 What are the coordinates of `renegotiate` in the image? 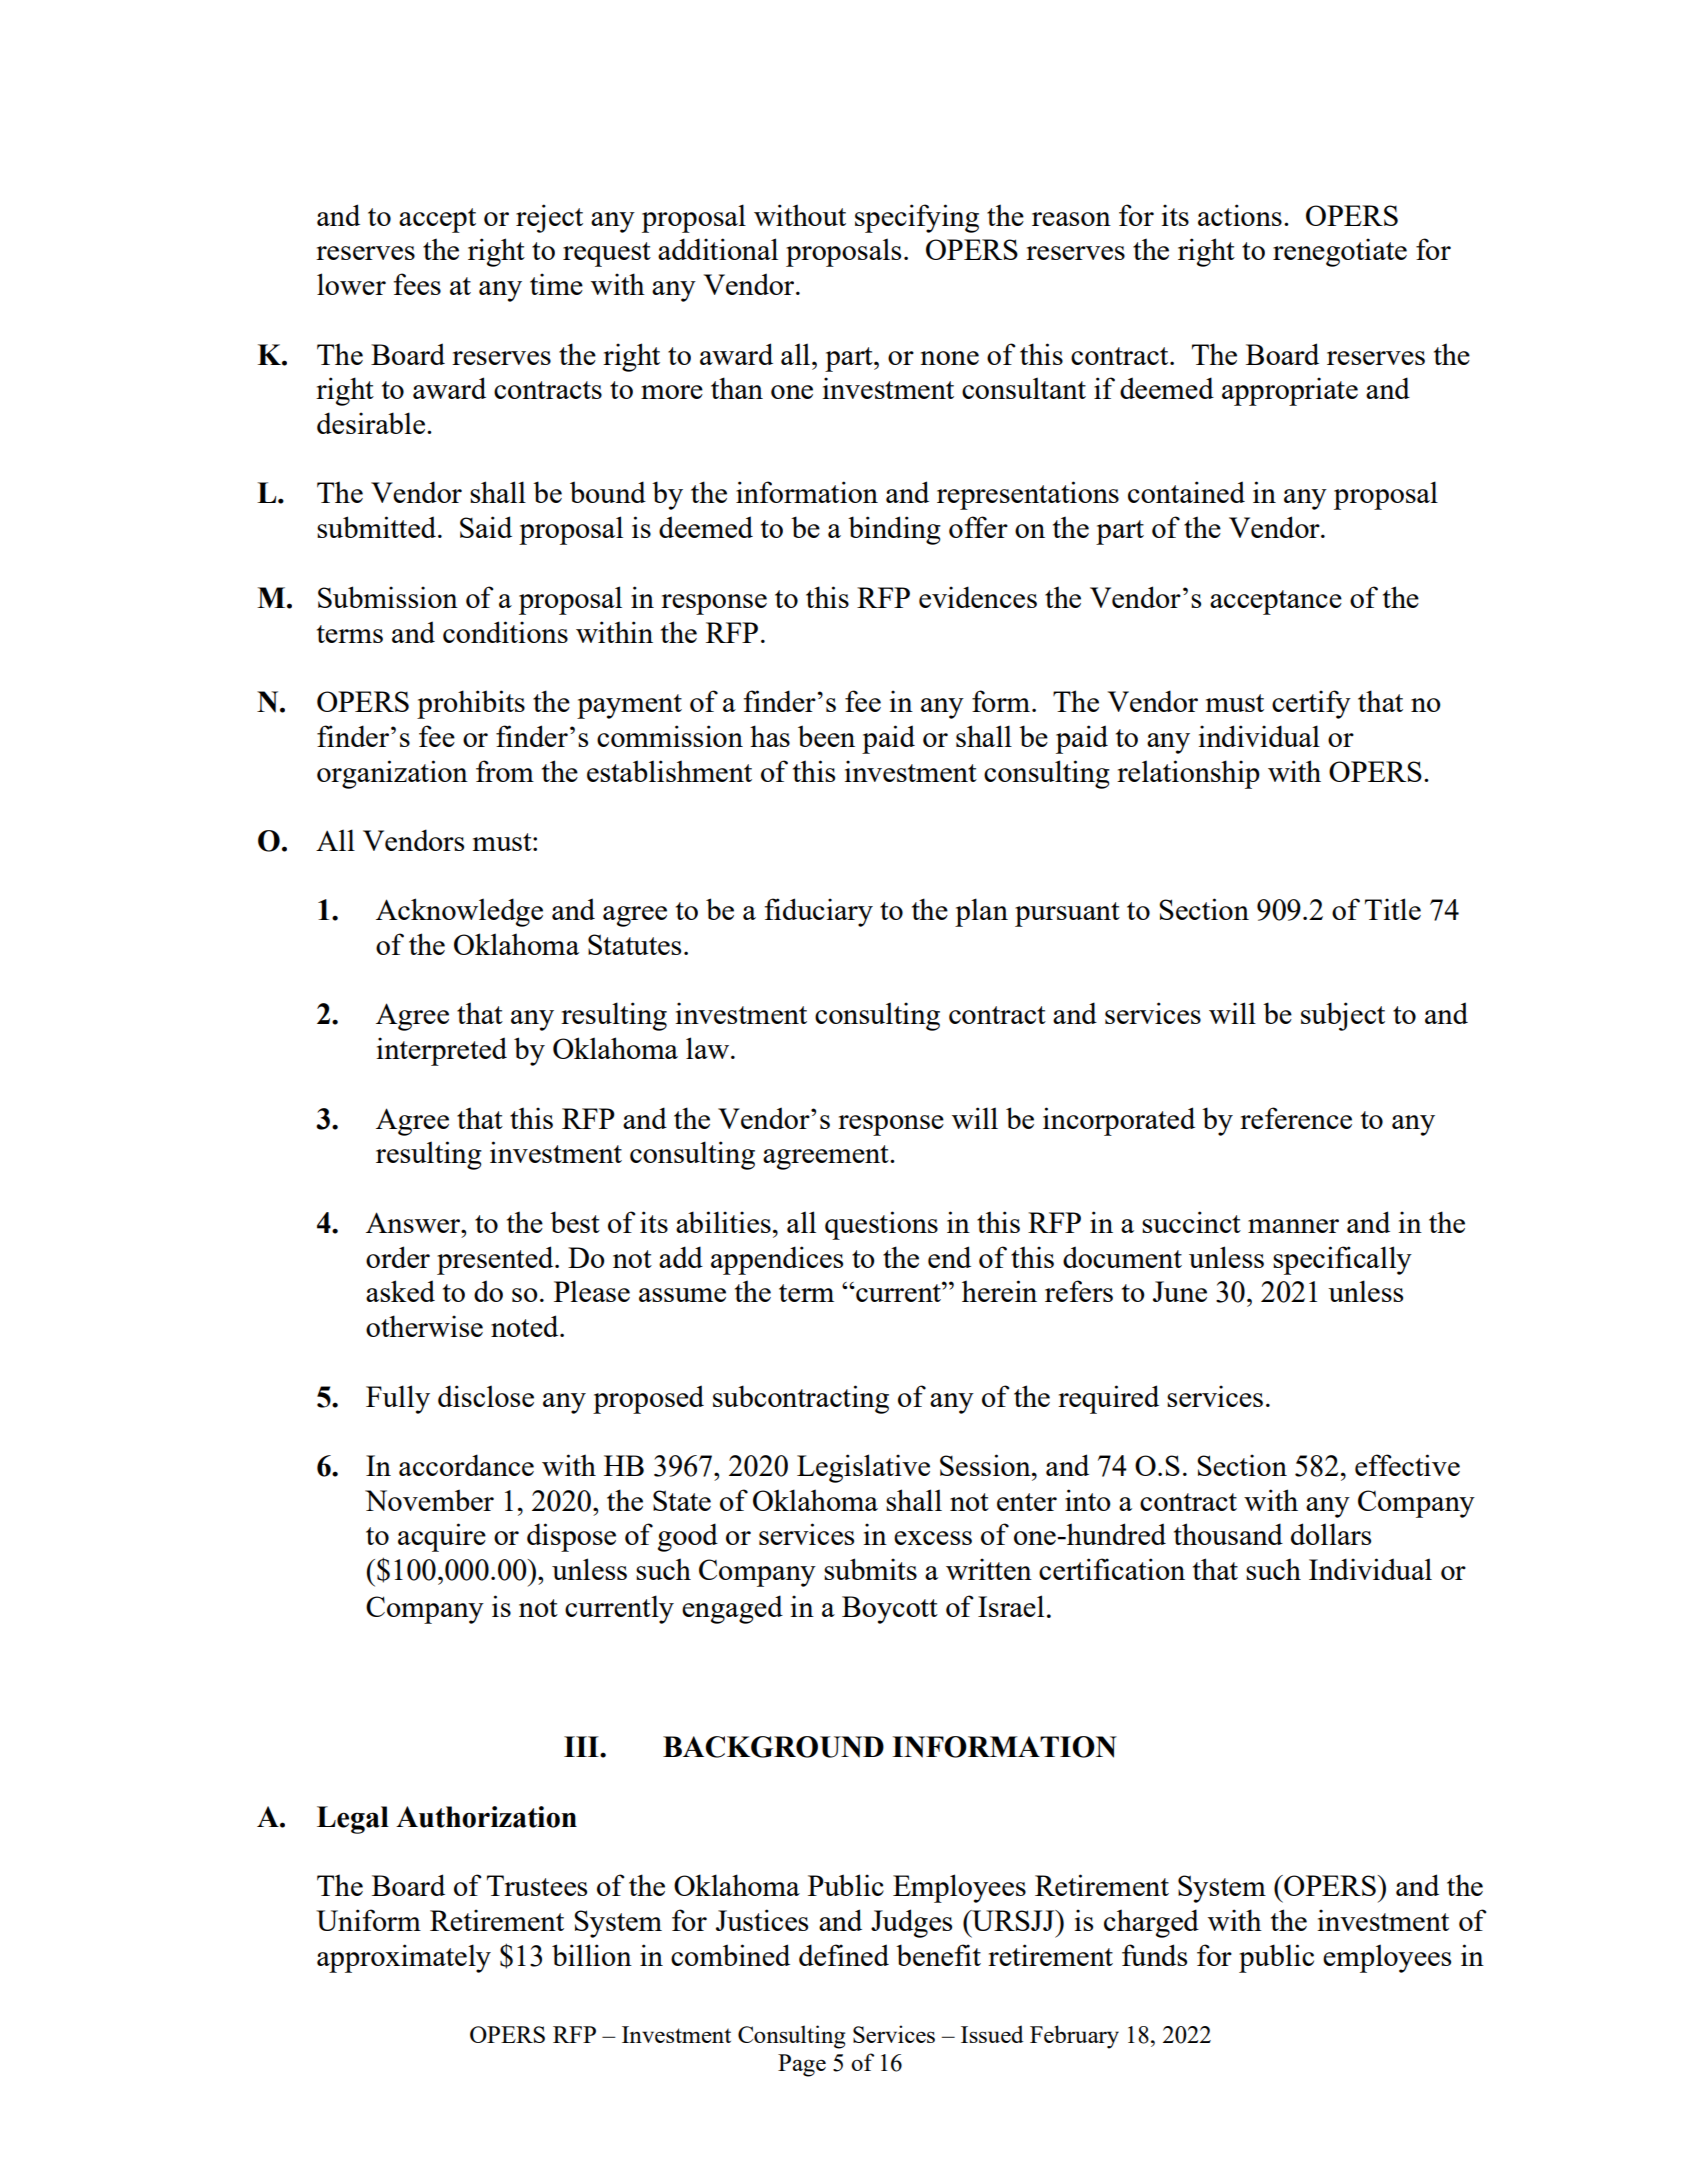 It's located at (1340, 252).
